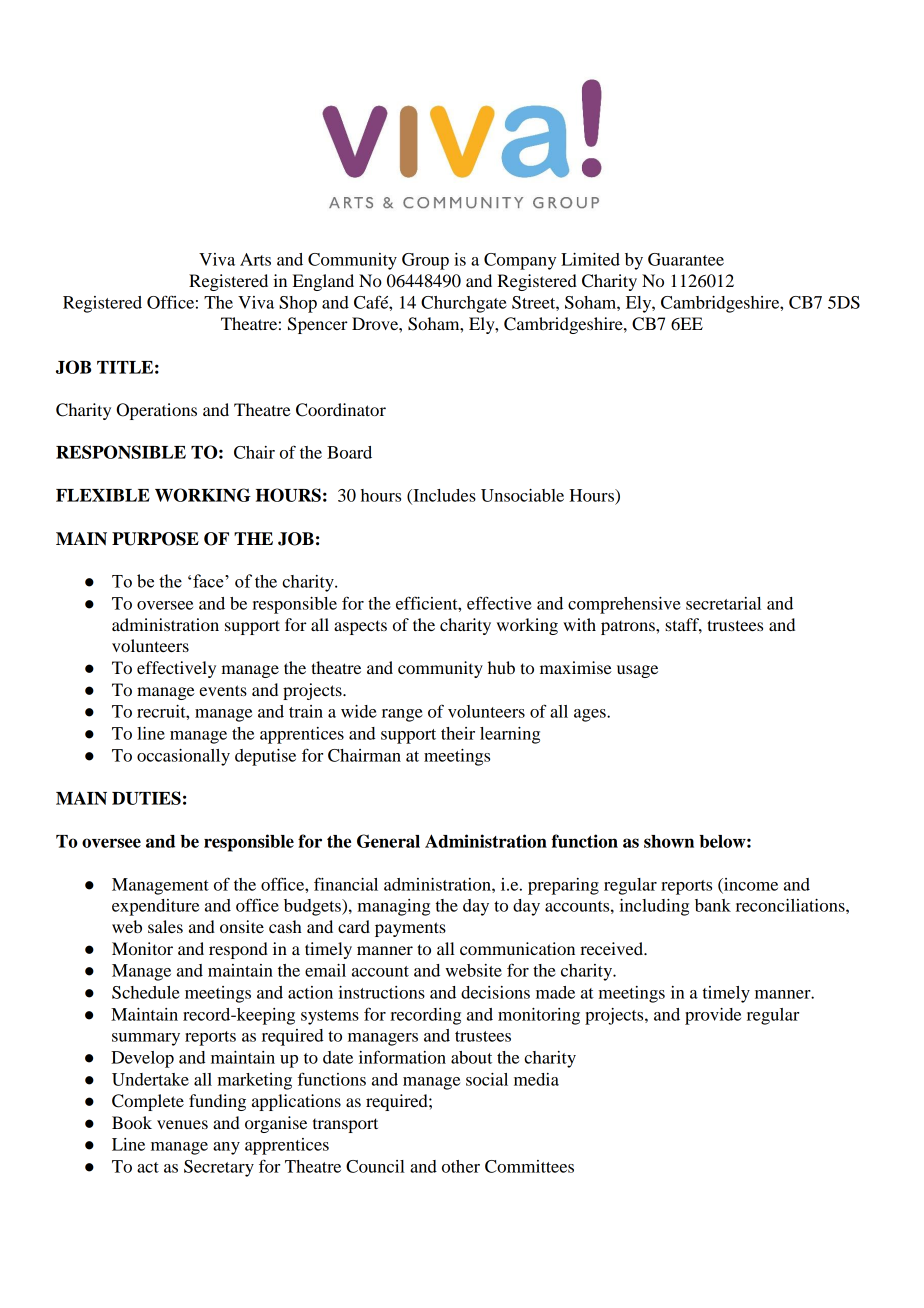 This screenshot has width=924, height=1308. I want to click on Guarantee, so click(686, 259).
